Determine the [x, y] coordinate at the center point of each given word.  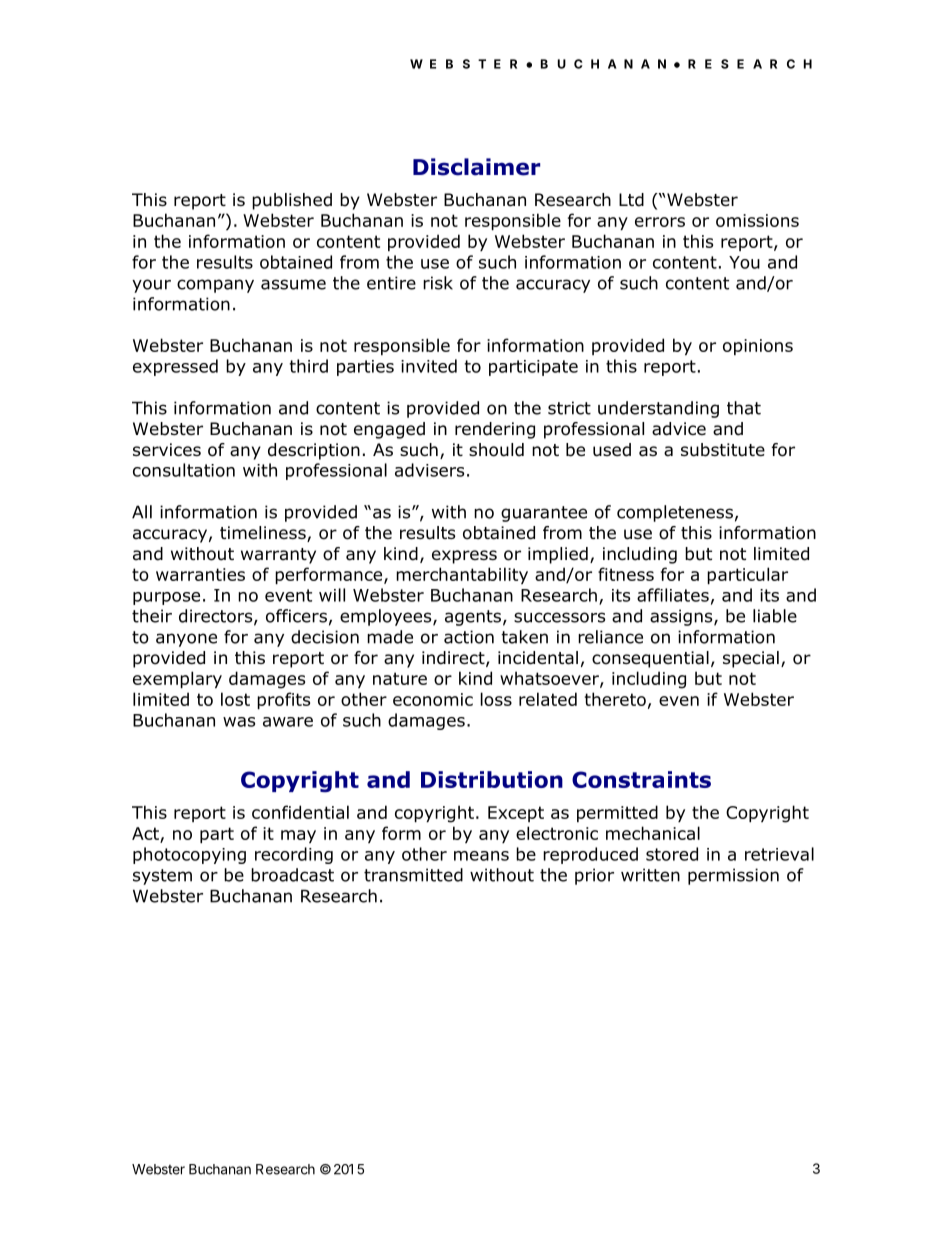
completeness [675, 513]
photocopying [189, 855]
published [292, 201]
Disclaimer [476, 167]
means [481, 856]
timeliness [264, 534]
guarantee [544, 514]
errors [660, 222]
